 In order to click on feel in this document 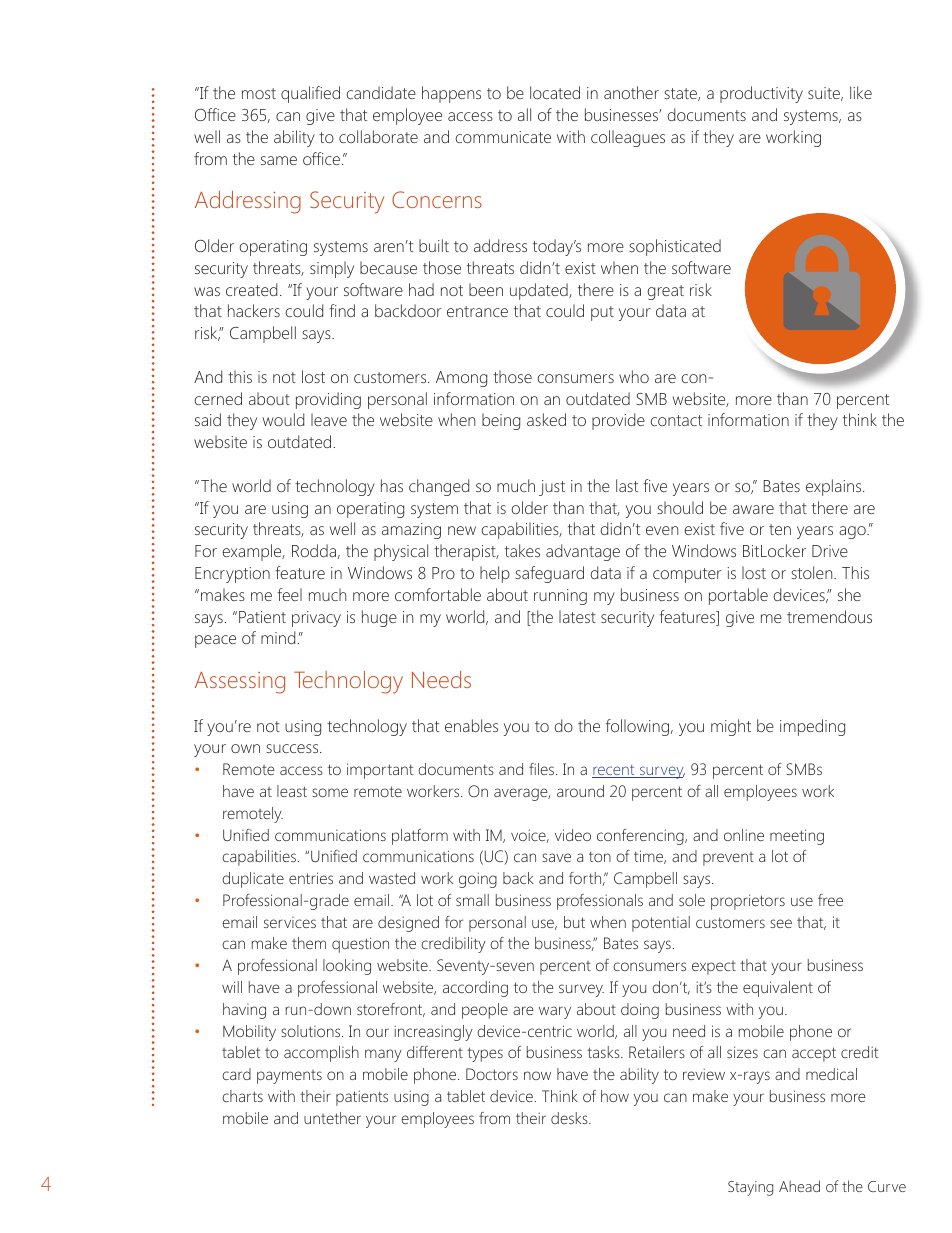, I will do `click(289, 594)`.
